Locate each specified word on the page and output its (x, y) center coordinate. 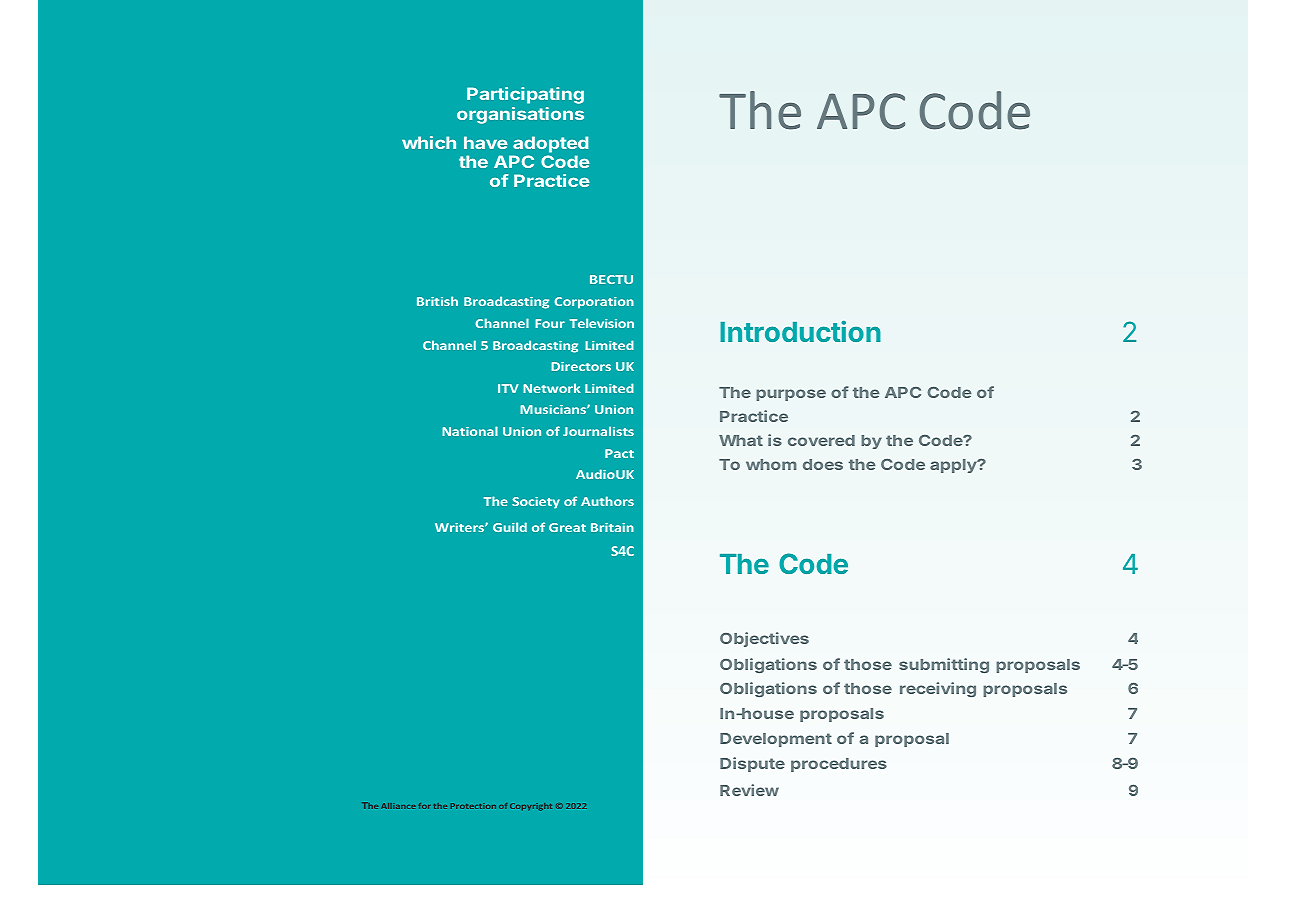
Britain (612, 527)
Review (749, 790)
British (437, 301)
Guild (510, 527)
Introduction (800, 331)
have (485, 142)
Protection (473, 806)
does (823, 464)
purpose (791, 395)
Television (602, 323)
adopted (550, 144)
